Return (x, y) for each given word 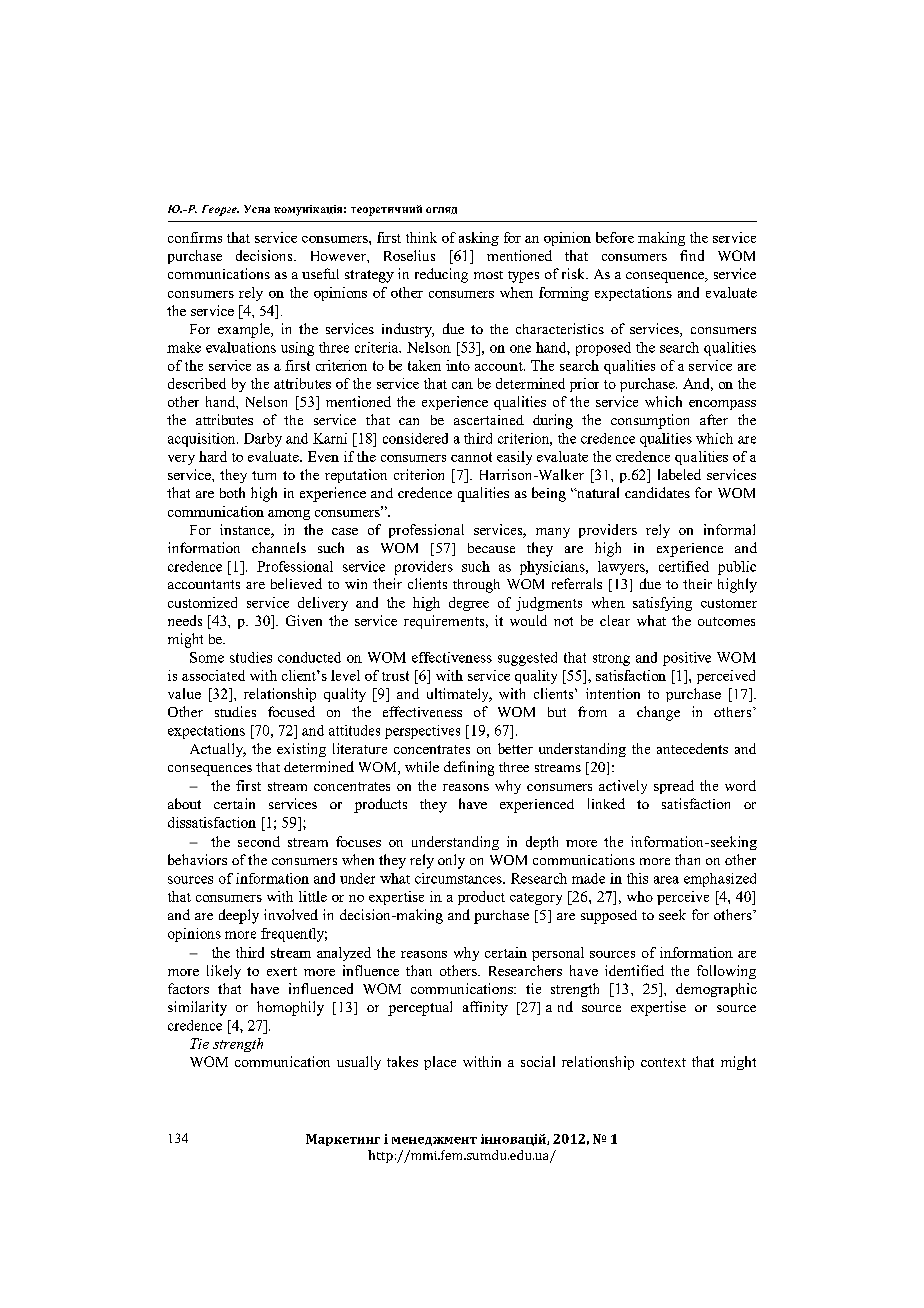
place (440, 1063)
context (663, 1062)
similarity (197, 1008)
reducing (441, 275)
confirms (195, 237)
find (692, 255)
